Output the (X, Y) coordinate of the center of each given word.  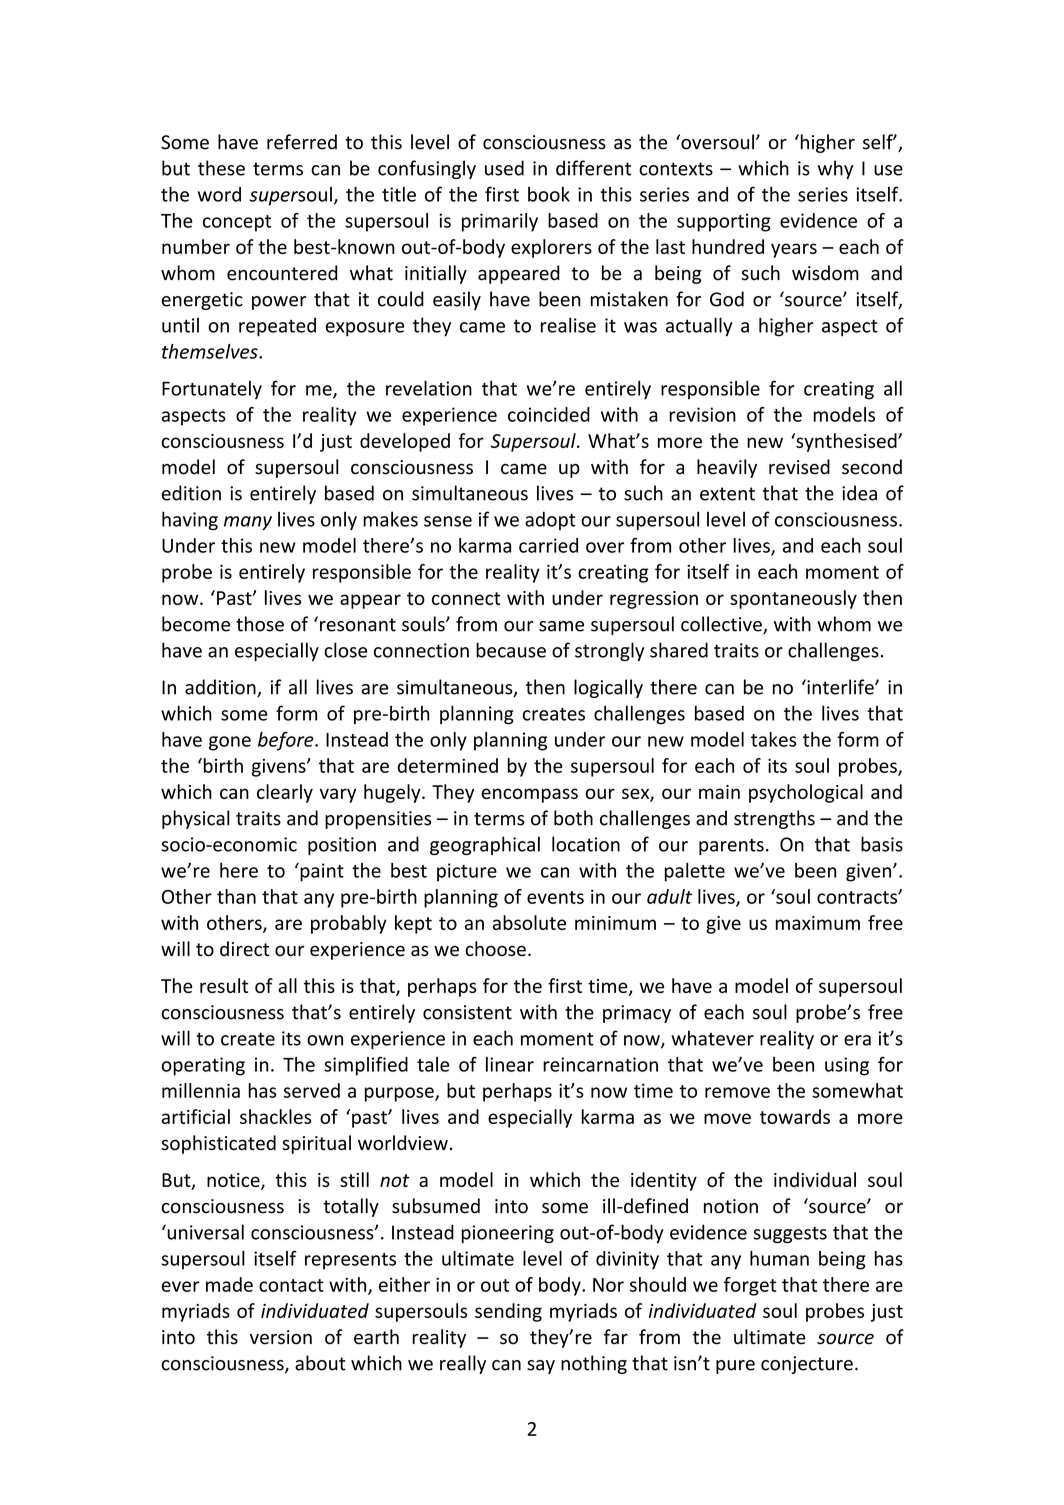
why (835, 169)
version (281, 1337)
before (287, 741)
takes (773, 739)
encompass (529, 795)
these (221, 168)
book (549, 194)
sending (508, 1312)
